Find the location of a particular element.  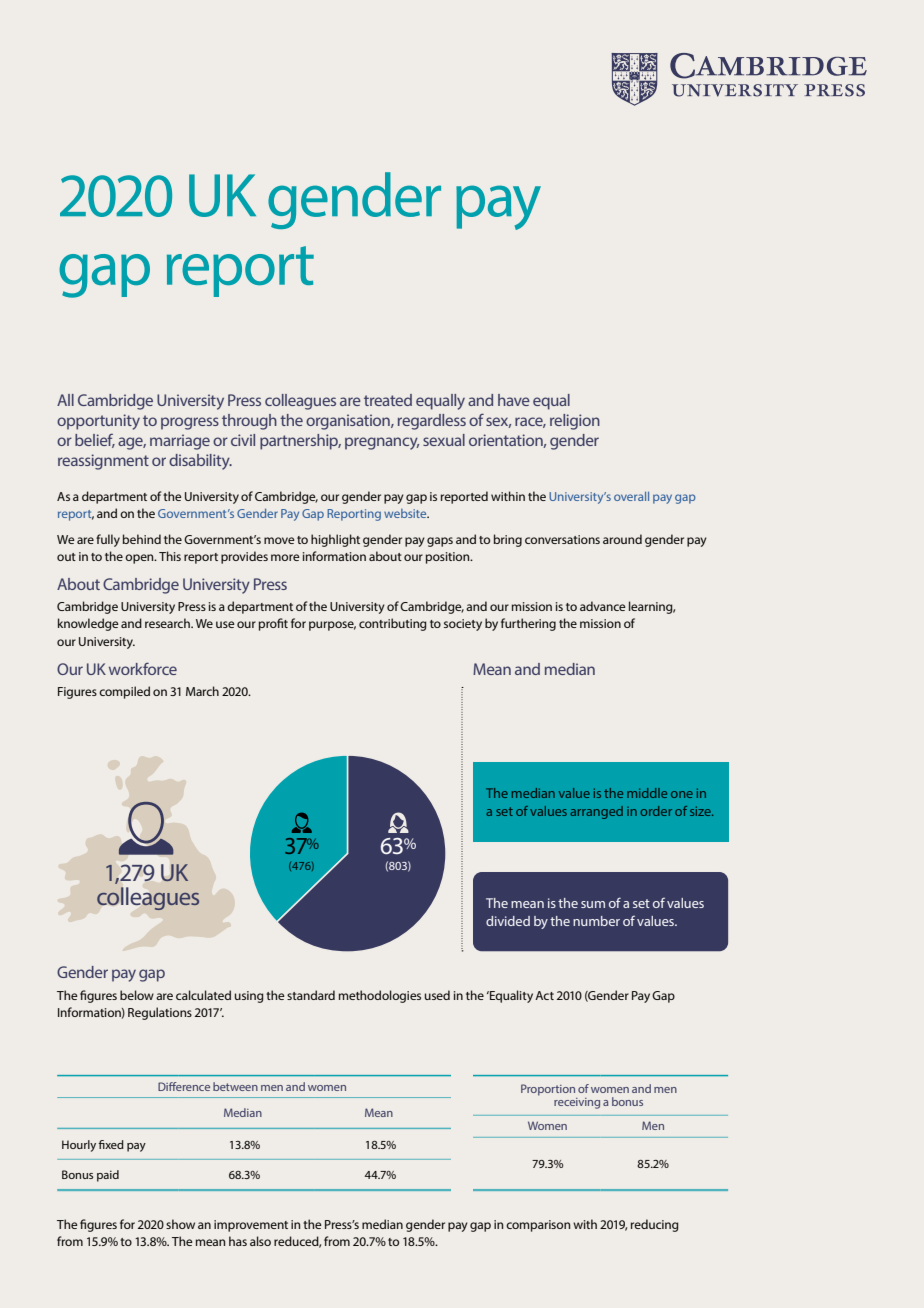

reducing is located at coordinates (655, 1225).
